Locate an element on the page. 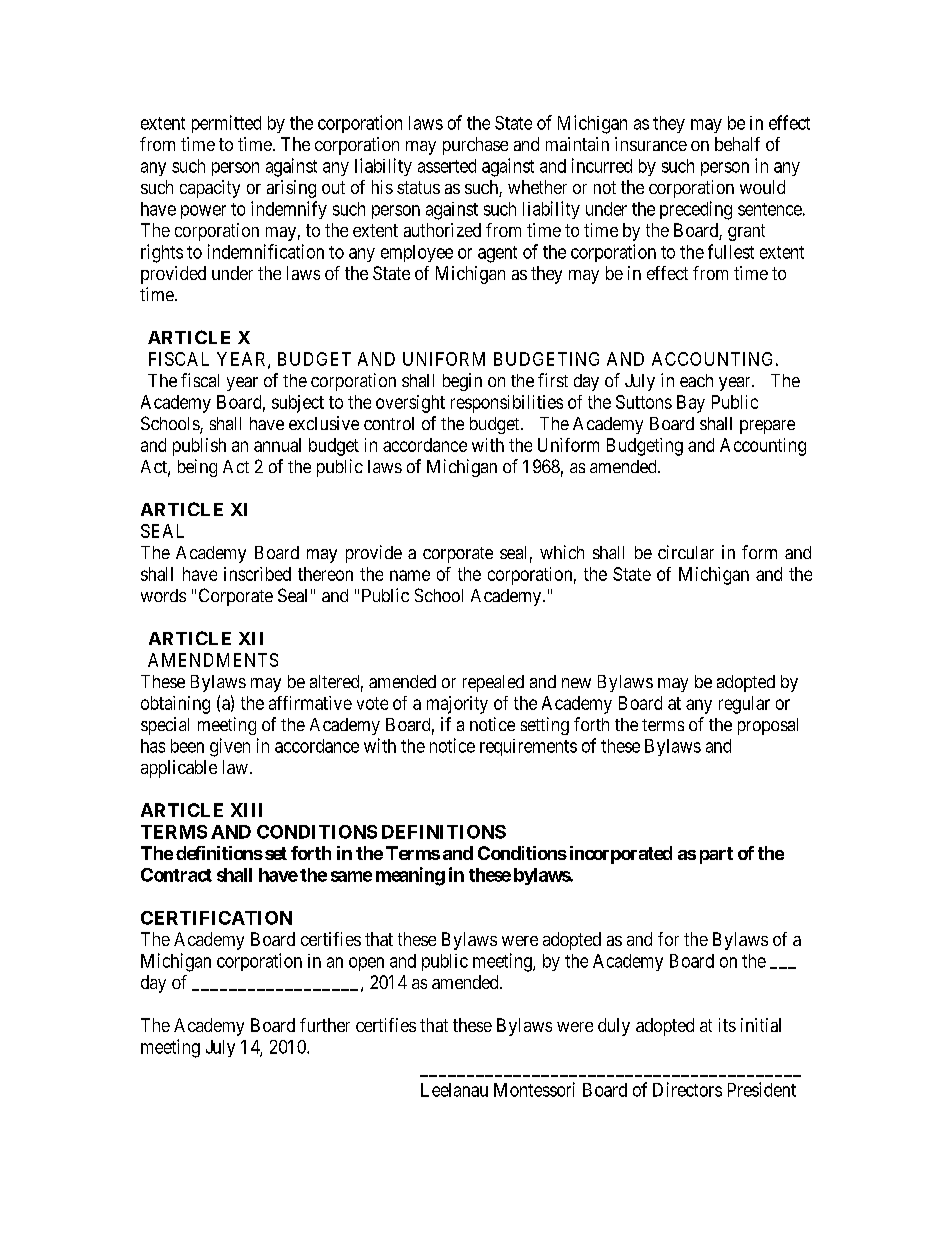  purchase is located at coordinates (475, 146).
